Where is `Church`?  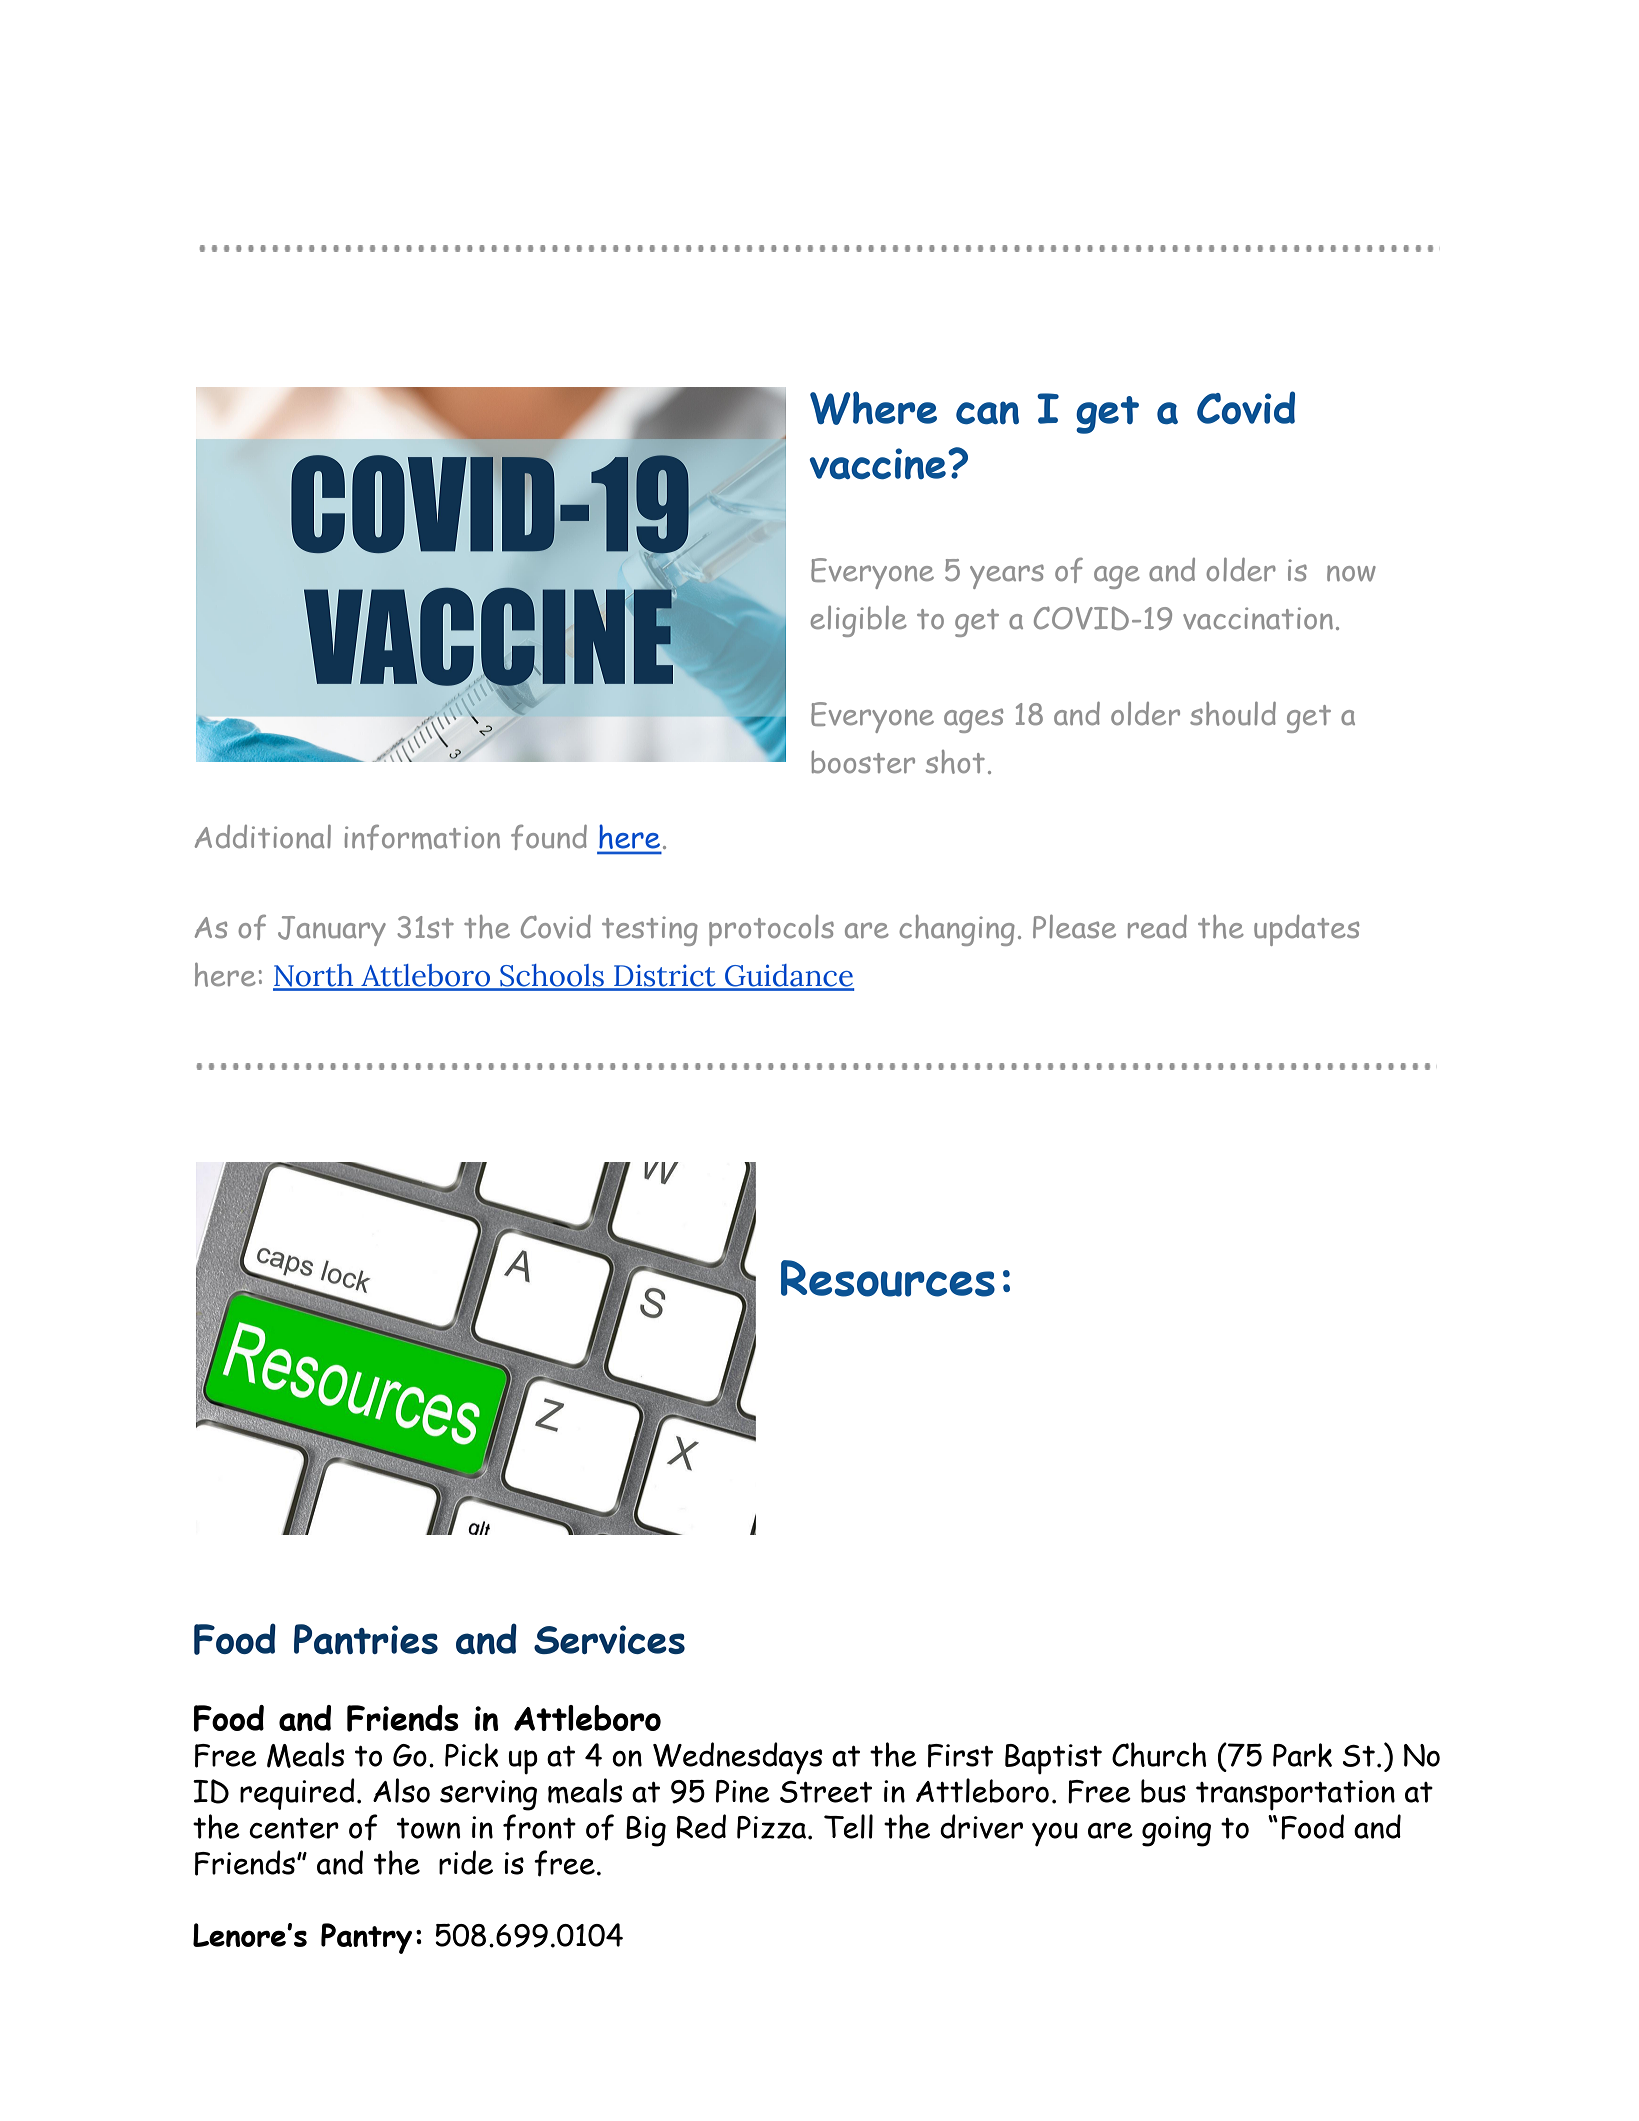 Church is located at coordinates (1159, 1754).
